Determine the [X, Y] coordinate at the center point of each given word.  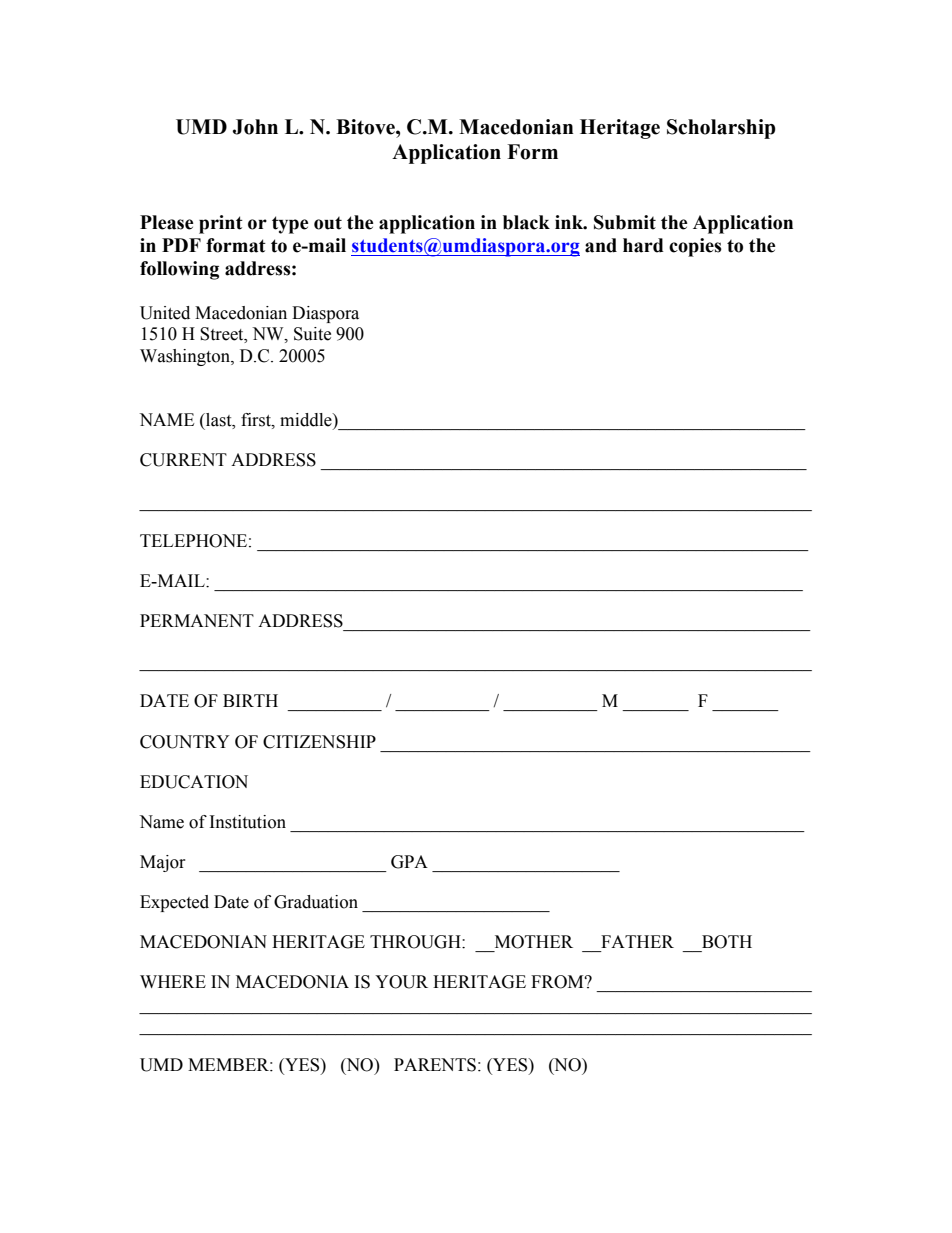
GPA [409, 862]
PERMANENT [197, 620]
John [255, 127]
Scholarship [721, 129]
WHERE [173, 981]
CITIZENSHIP [319, 742]
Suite [312, 334]
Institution [248, 822]
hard [643, 245]
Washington [186, 357]
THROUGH [416, 942]
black [526, 222]
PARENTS [435, 1065]
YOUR [401, 982]
